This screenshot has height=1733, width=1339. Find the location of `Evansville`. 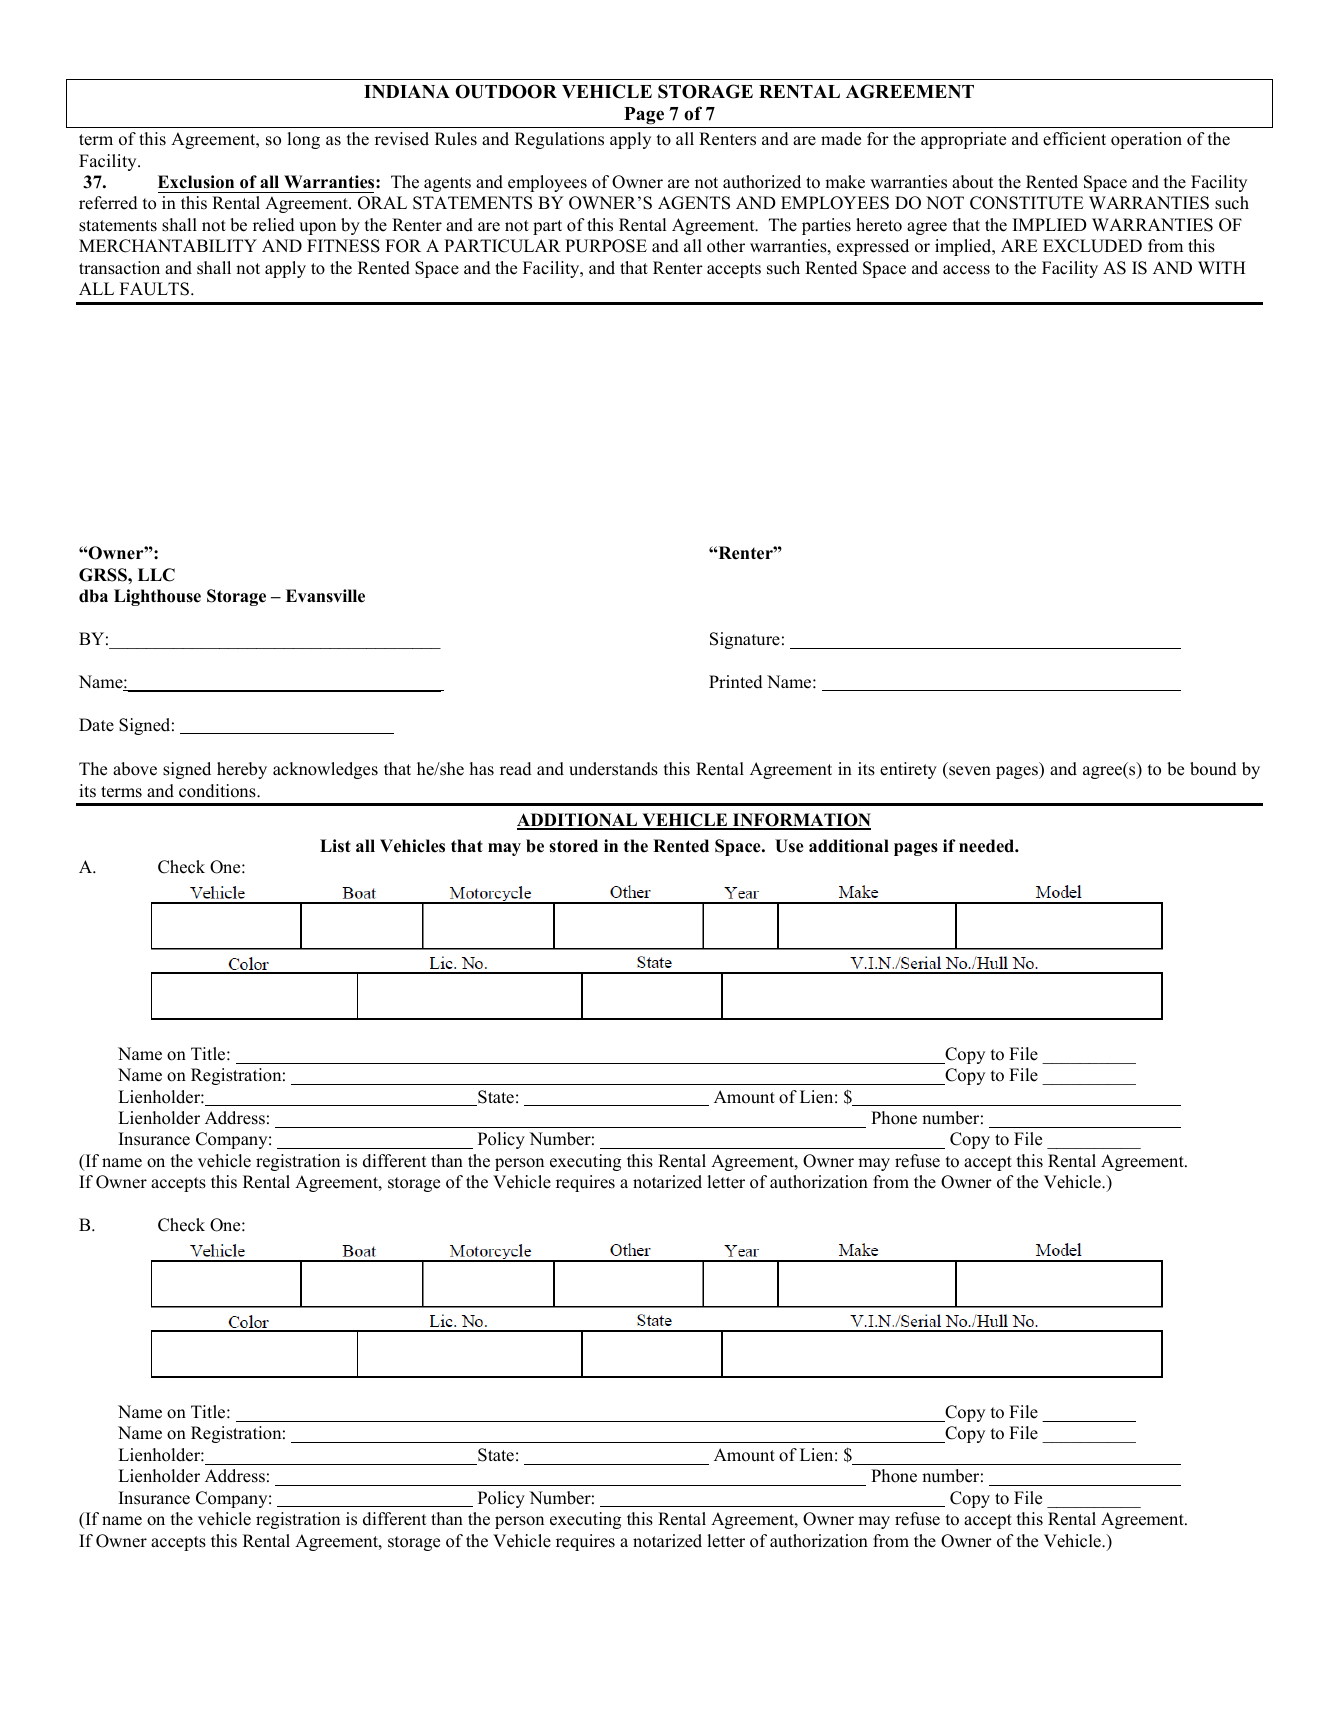

Evansville is located at coordinates (325, 596).
